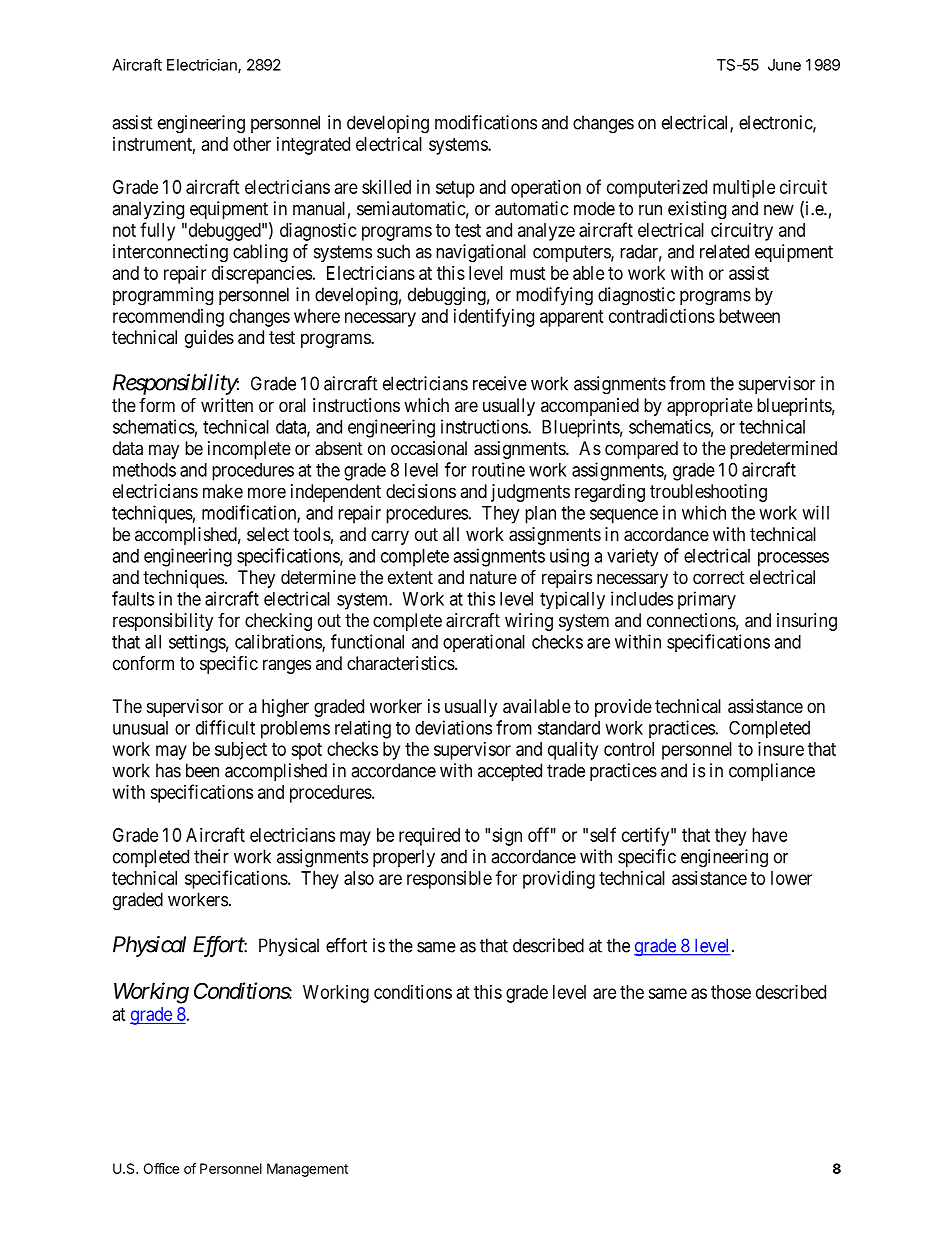 The image size is (952, 1233). Describe the element at coordinates (429, 448) in the screenshot. I see `occasional` at that location.
